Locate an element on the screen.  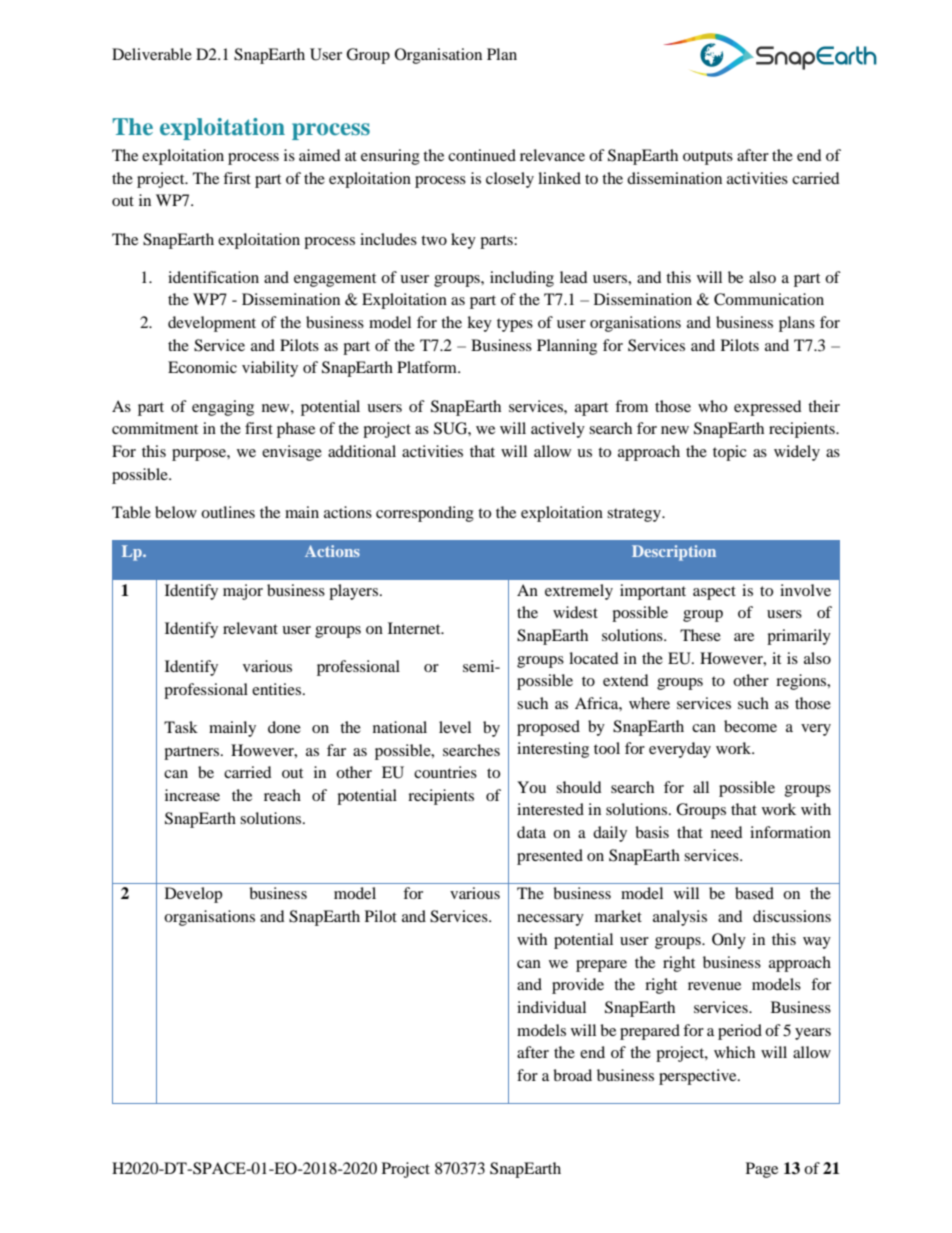
Deliverable is located at coordinates (152, 54).
